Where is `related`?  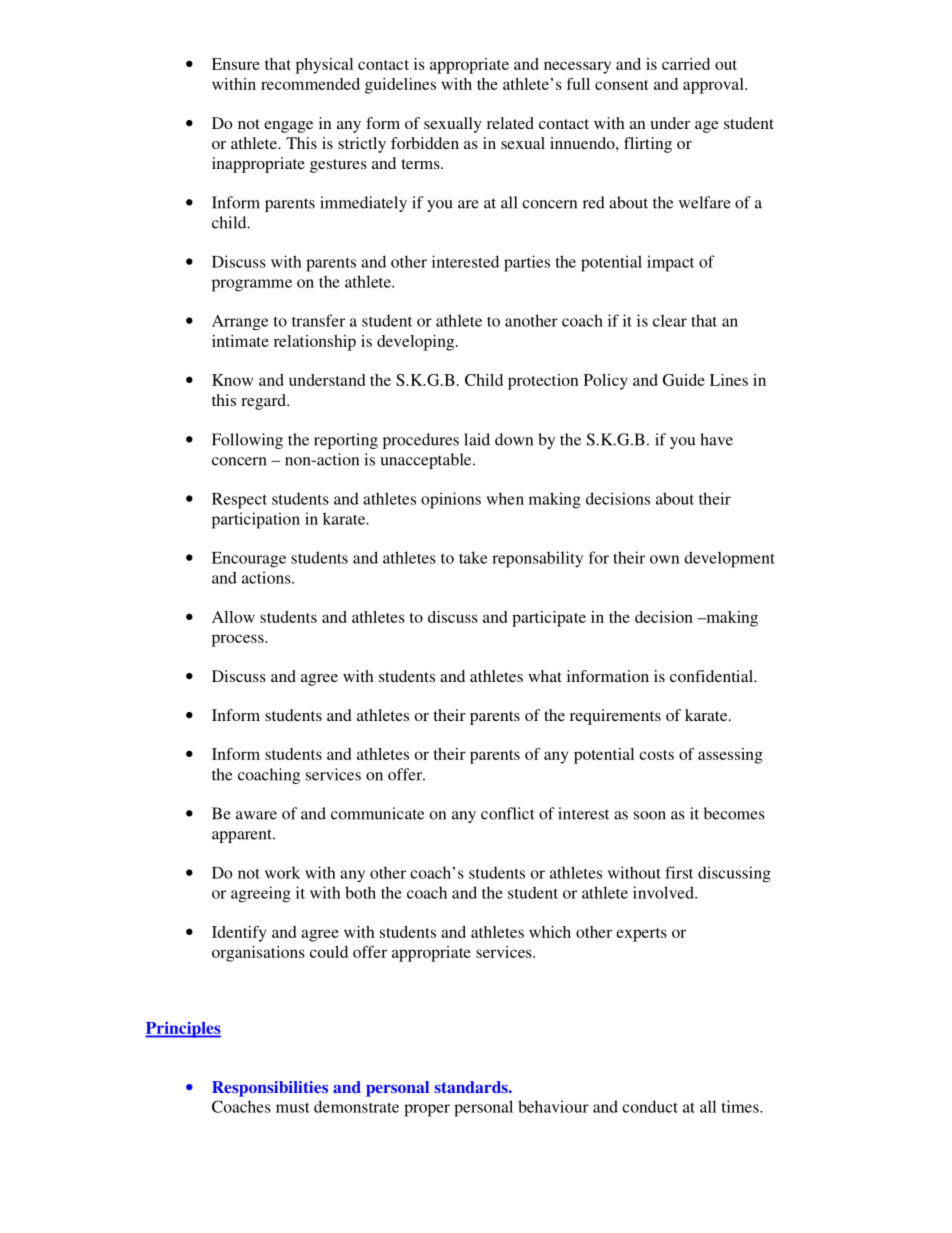
related is located at coordinates (510, 123).
